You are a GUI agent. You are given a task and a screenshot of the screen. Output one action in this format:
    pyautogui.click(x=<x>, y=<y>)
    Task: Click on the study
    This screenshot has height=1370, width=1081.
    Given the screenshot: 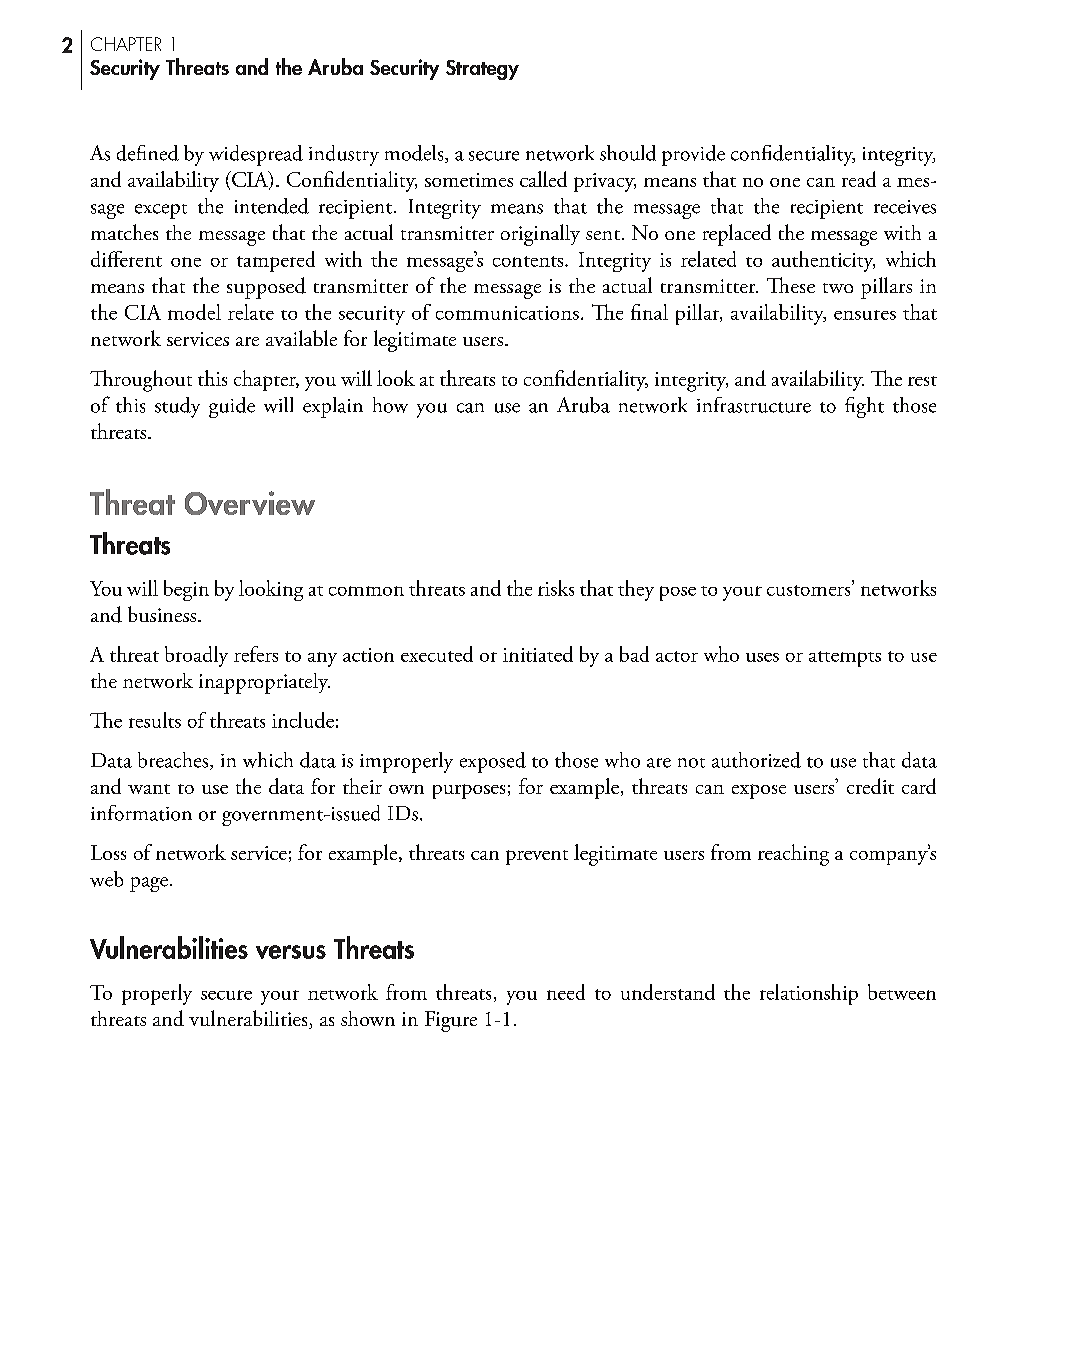 What is the action you would take?
    pyautogui.click(x=177, y=407)
